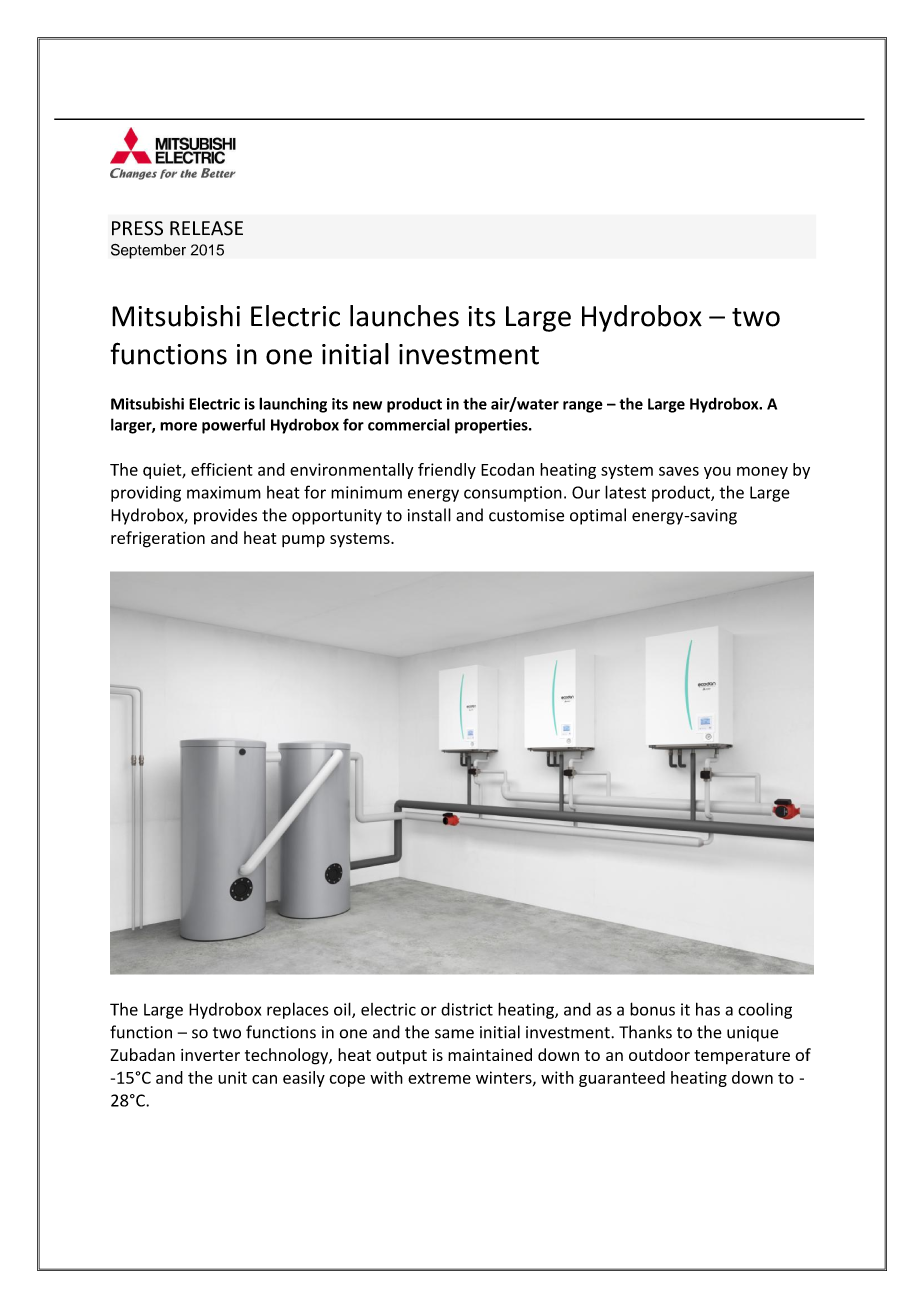  What do you see at coordinates (210, 1055) in the image?
I see `inverter` at bounding box center [210, 1055].
